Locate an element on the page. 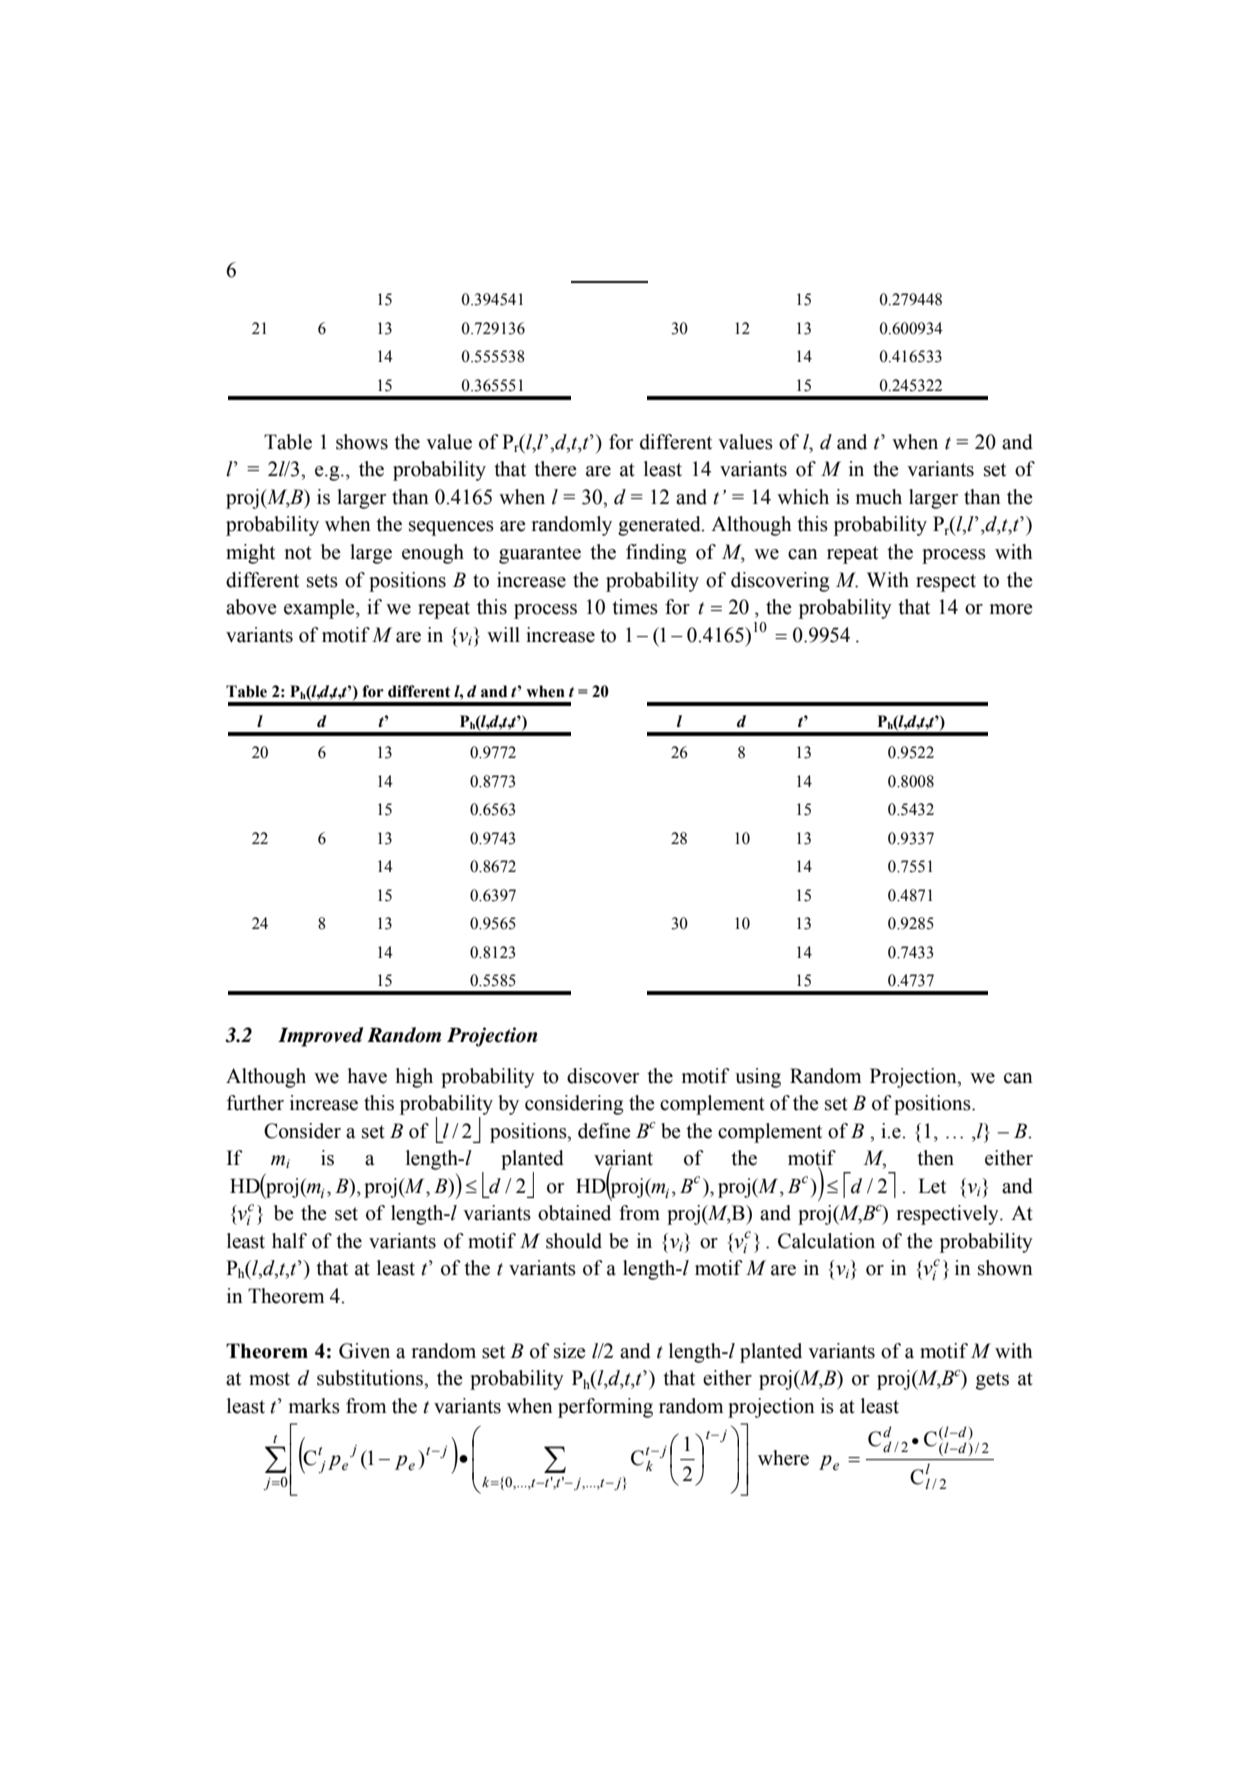 The width and height of the document is (1258, 1780). then is located at coordinates (935, 1158).
